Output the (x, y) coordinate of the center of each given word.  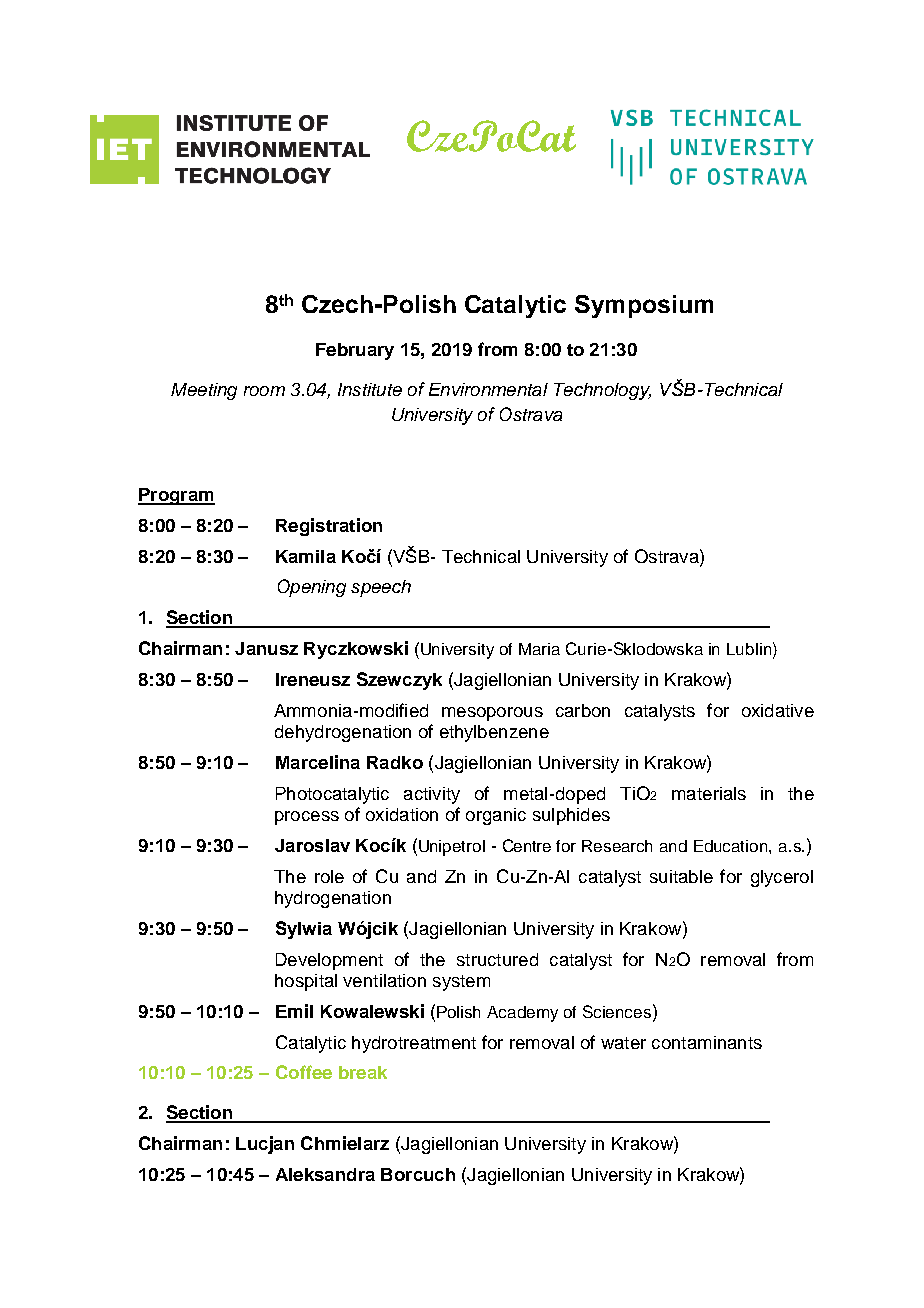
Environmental (488, 389)
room (264, 391)
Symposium (644, 306)
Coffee (304, 1072)
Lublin (749, 649)
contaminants (707, 1042)
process (307, 818)
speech (381, 588)
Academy (522, 1014)
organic (496, 816)
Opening (312, 588)
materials (709, 793)
